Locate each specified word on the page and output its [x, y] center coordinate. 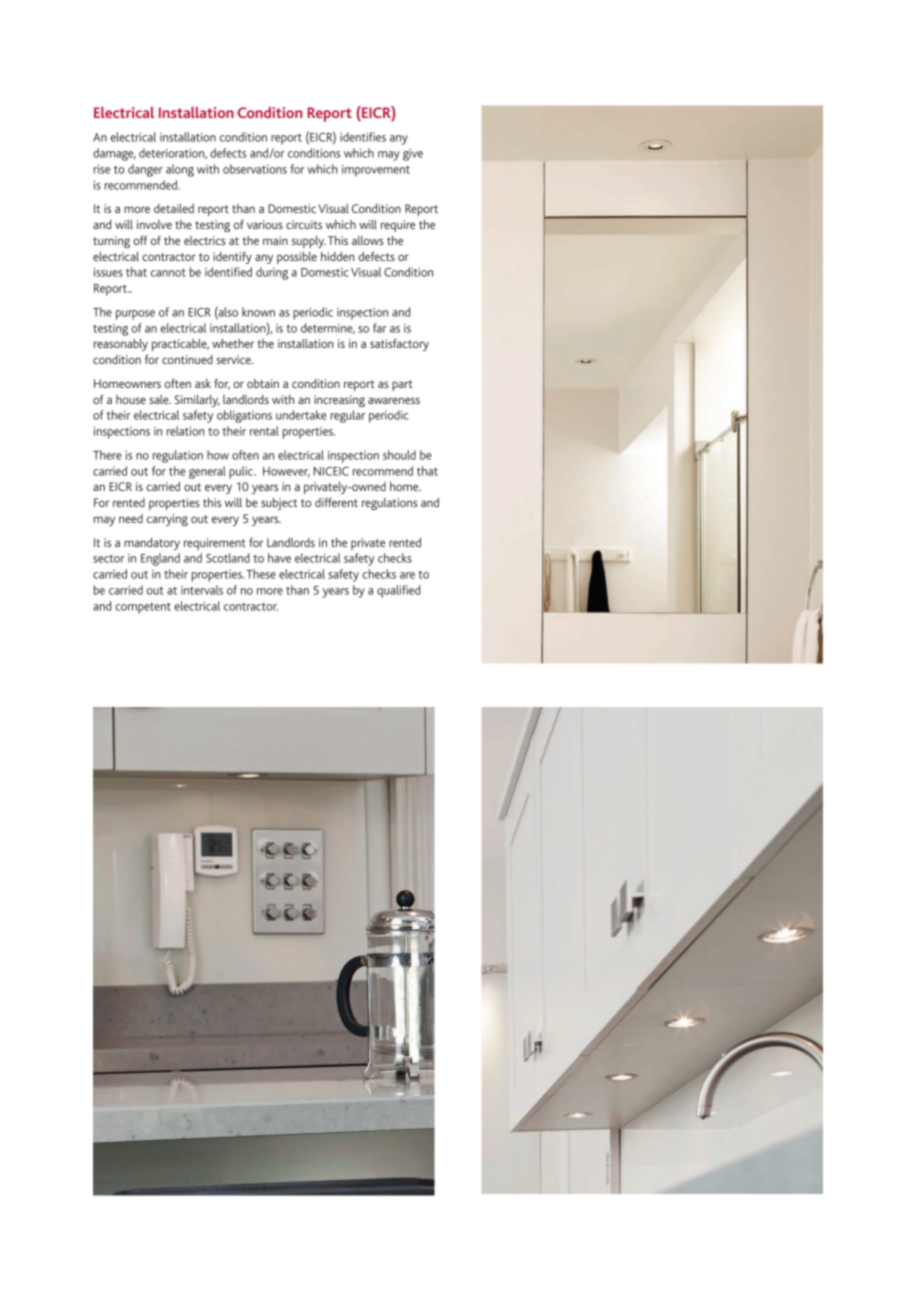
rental [264, 431]
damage [114, 154]
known [258, 312]
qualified [398, 591]
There [107, 455]
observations [255, 169]
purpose [135, 315]
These [261, 574]
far [380, 328]
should [399, 455]
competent [143, 608]
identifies [363, 137]
